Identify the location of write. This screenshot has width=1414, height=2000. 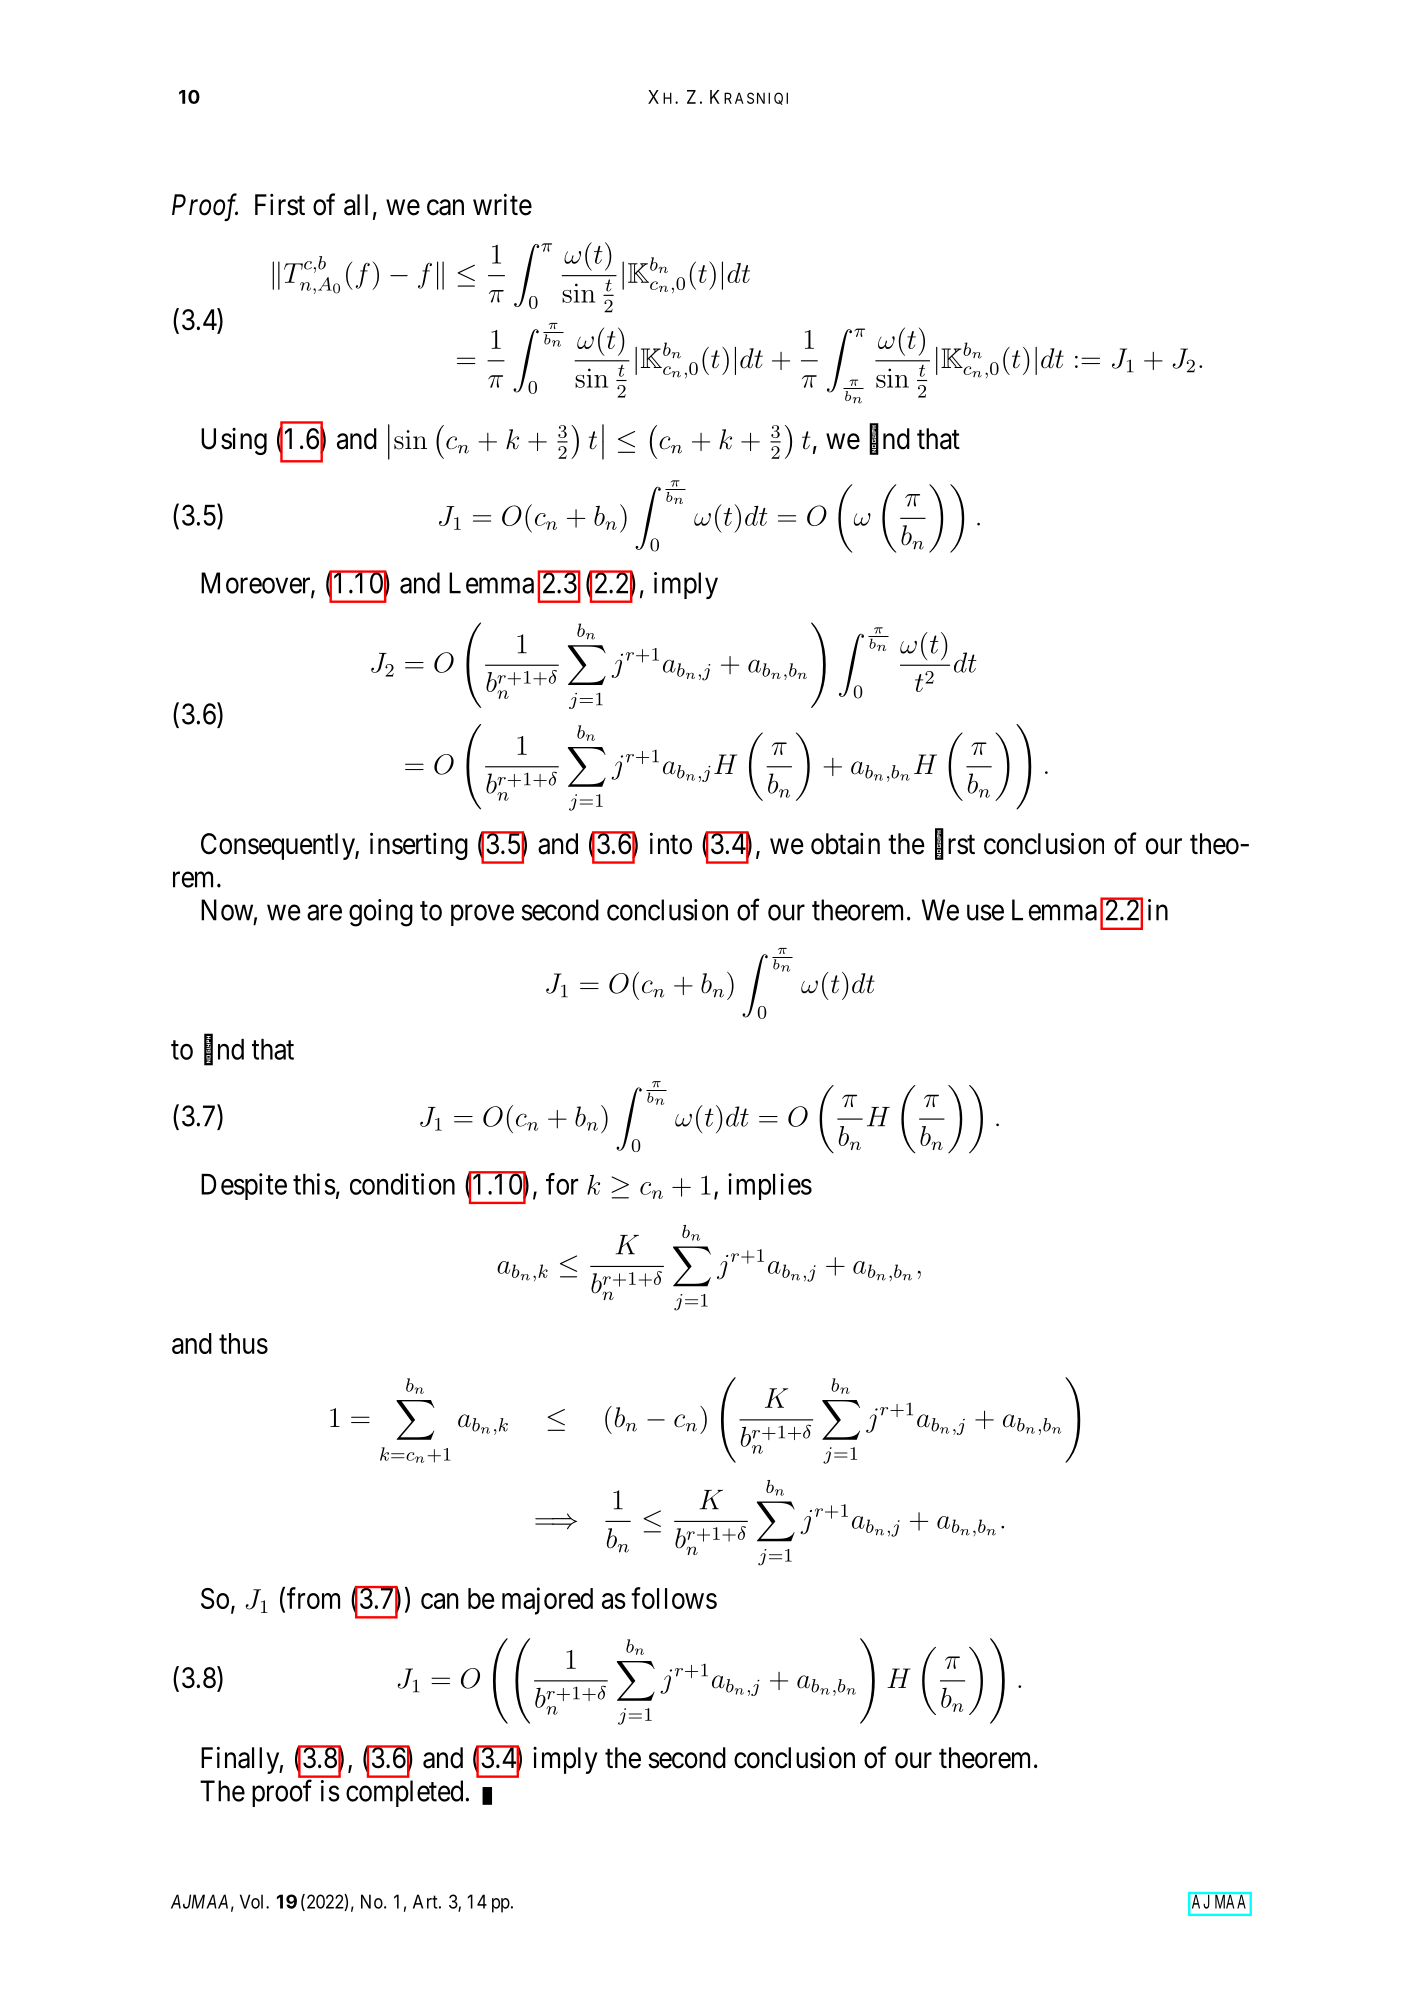
(502, 204).
